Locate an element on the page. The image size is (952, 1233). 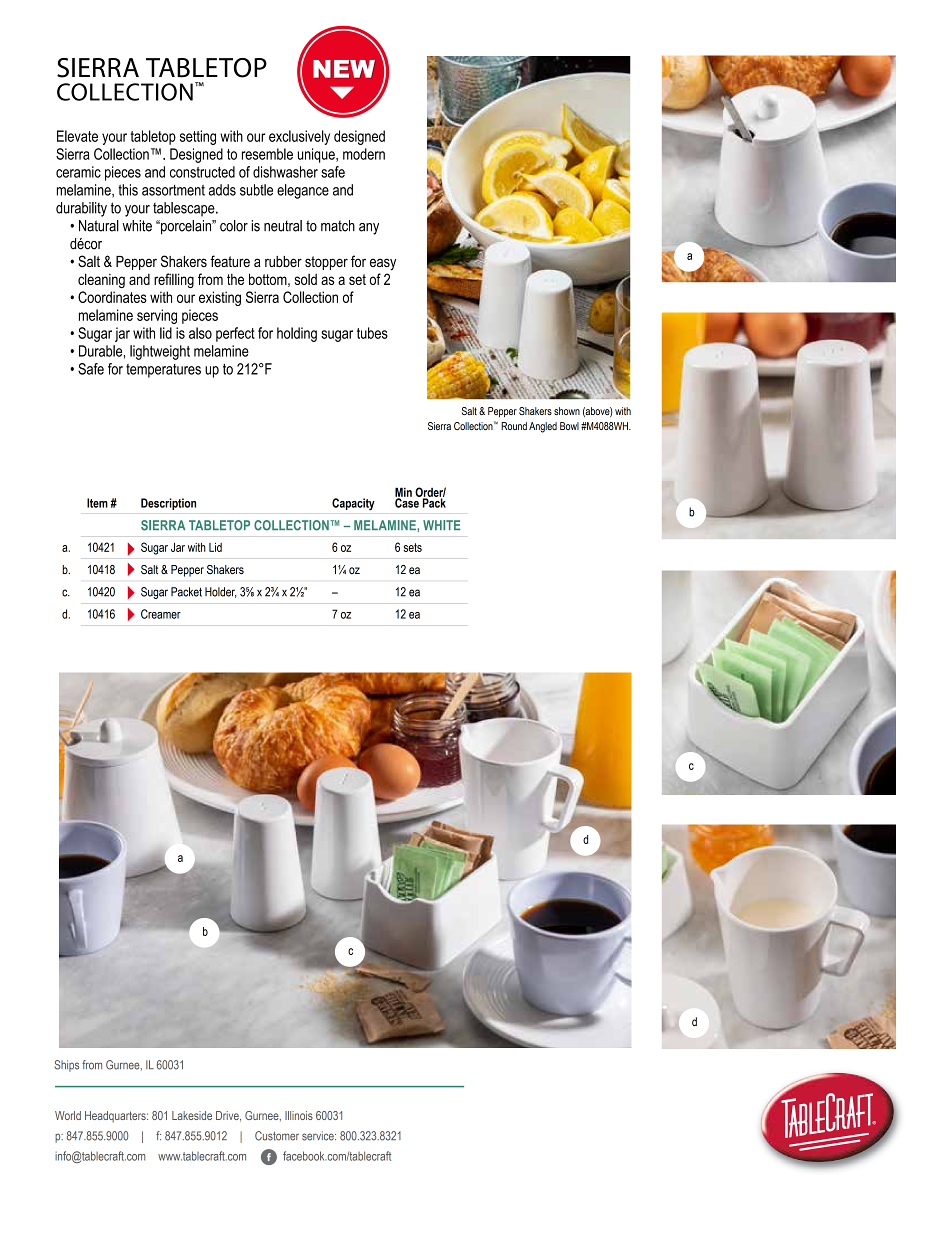
Illinois is located at coordinates (299, 1115).
